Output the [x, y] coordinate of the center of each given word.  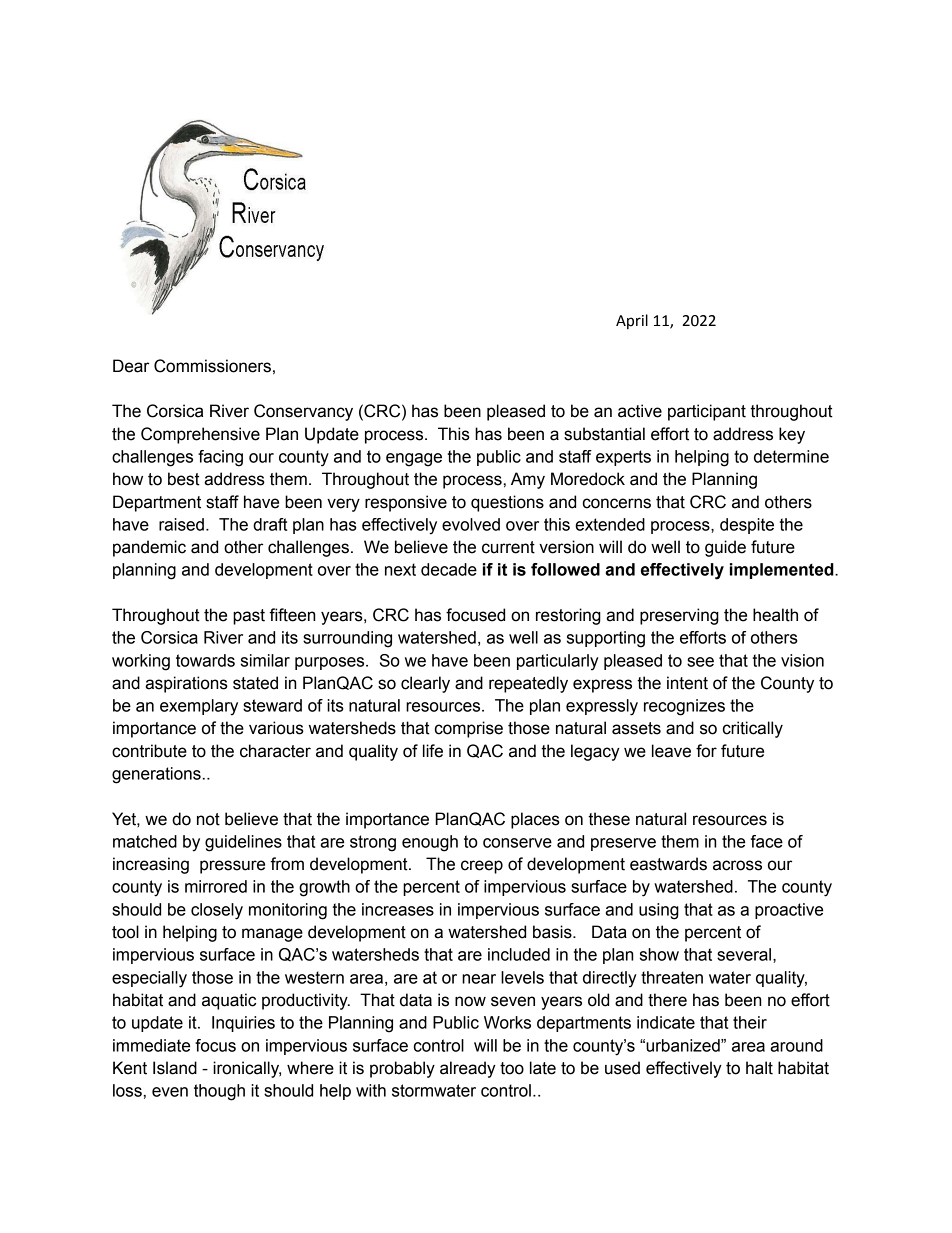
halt [759, 1068]
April [632, 321]
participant [707, 412]
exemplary [199, 707]
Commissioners [212, 366]
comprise [469, 729]
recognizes [684, 707]
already [468, 1069]
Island [175, 1068]
